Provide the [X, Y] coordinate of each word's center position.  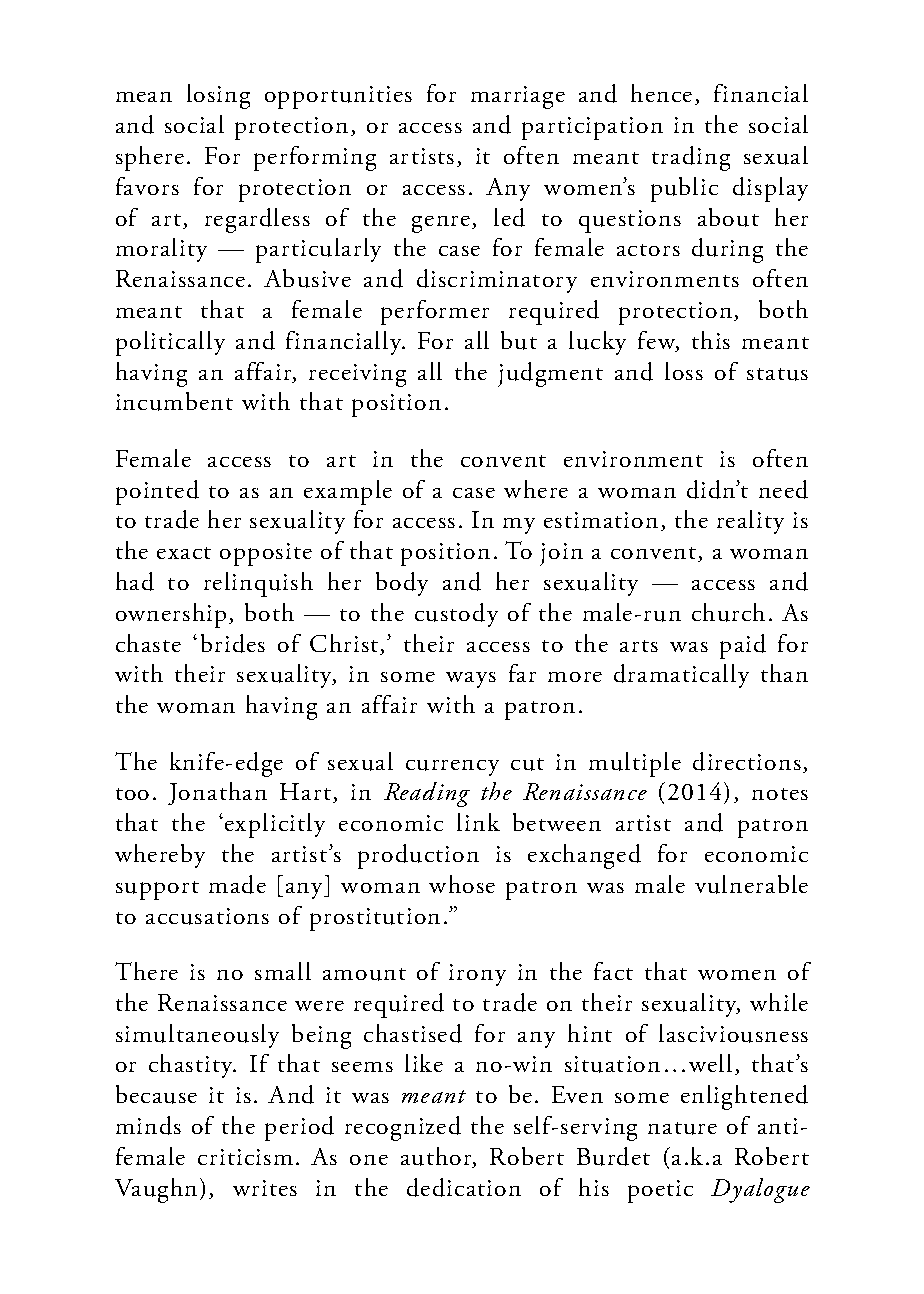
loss [684, 371]
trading [691, 158]
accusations [207, 916]
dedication [464, 1187]
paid [743, 646]
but [519, 340]
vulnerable [751, 884]
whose [462, 884]
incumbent [174, 401]
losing [218, 96]
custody [456, 615]
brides [233, 643]
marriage [518, 97]
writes [265, 1188]
